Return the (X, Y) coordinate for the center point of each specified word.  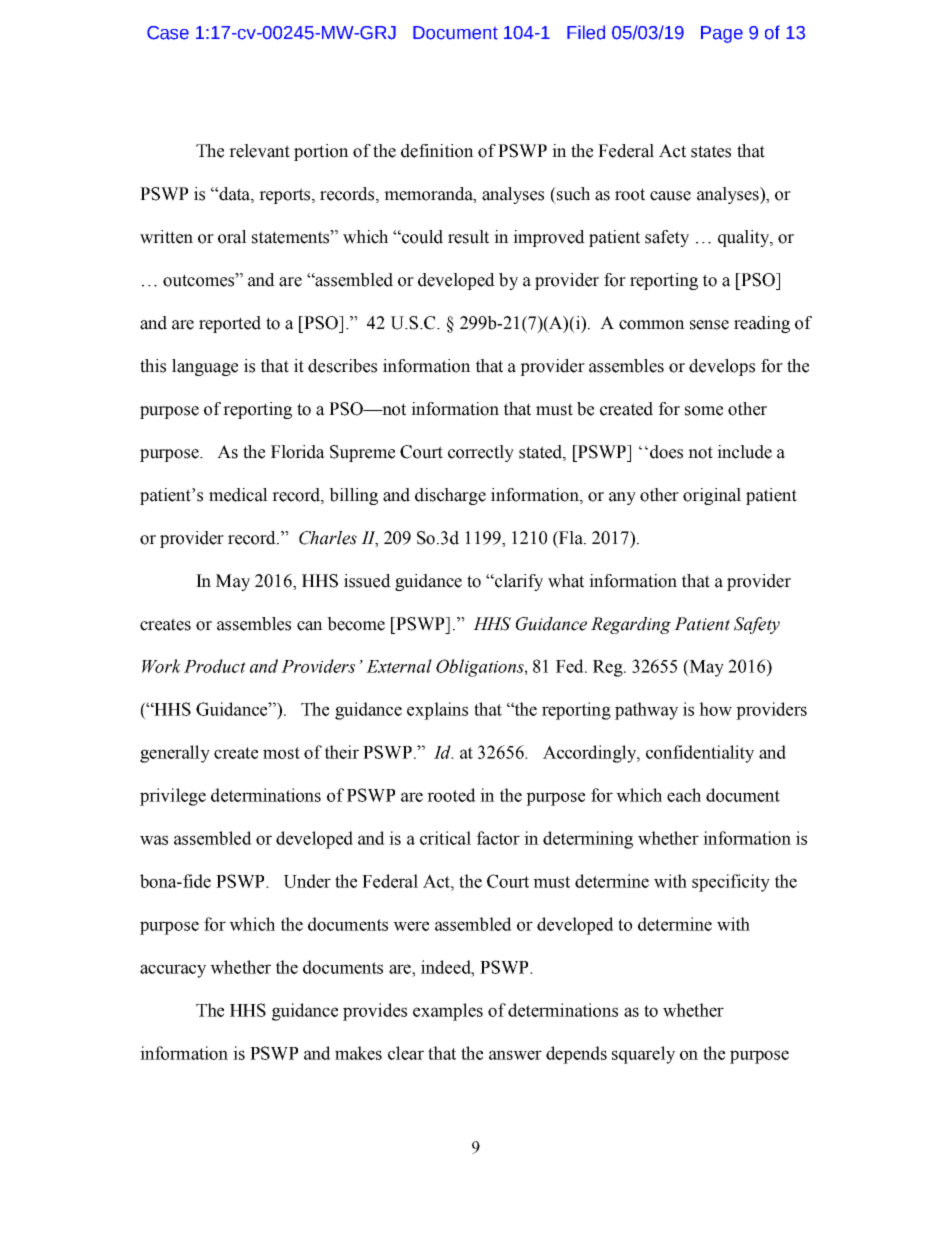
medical (238, 495)
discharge (450, 496)
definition (437, 151)
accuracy (173, 971)
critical (445, 838)
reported (230, 324)
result (468, 237)
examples (448, 1012)
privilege (173, 797)
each (684, 795)
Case (168, 33)
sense (709, 325)
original (712, 496)
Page (722, 34)
